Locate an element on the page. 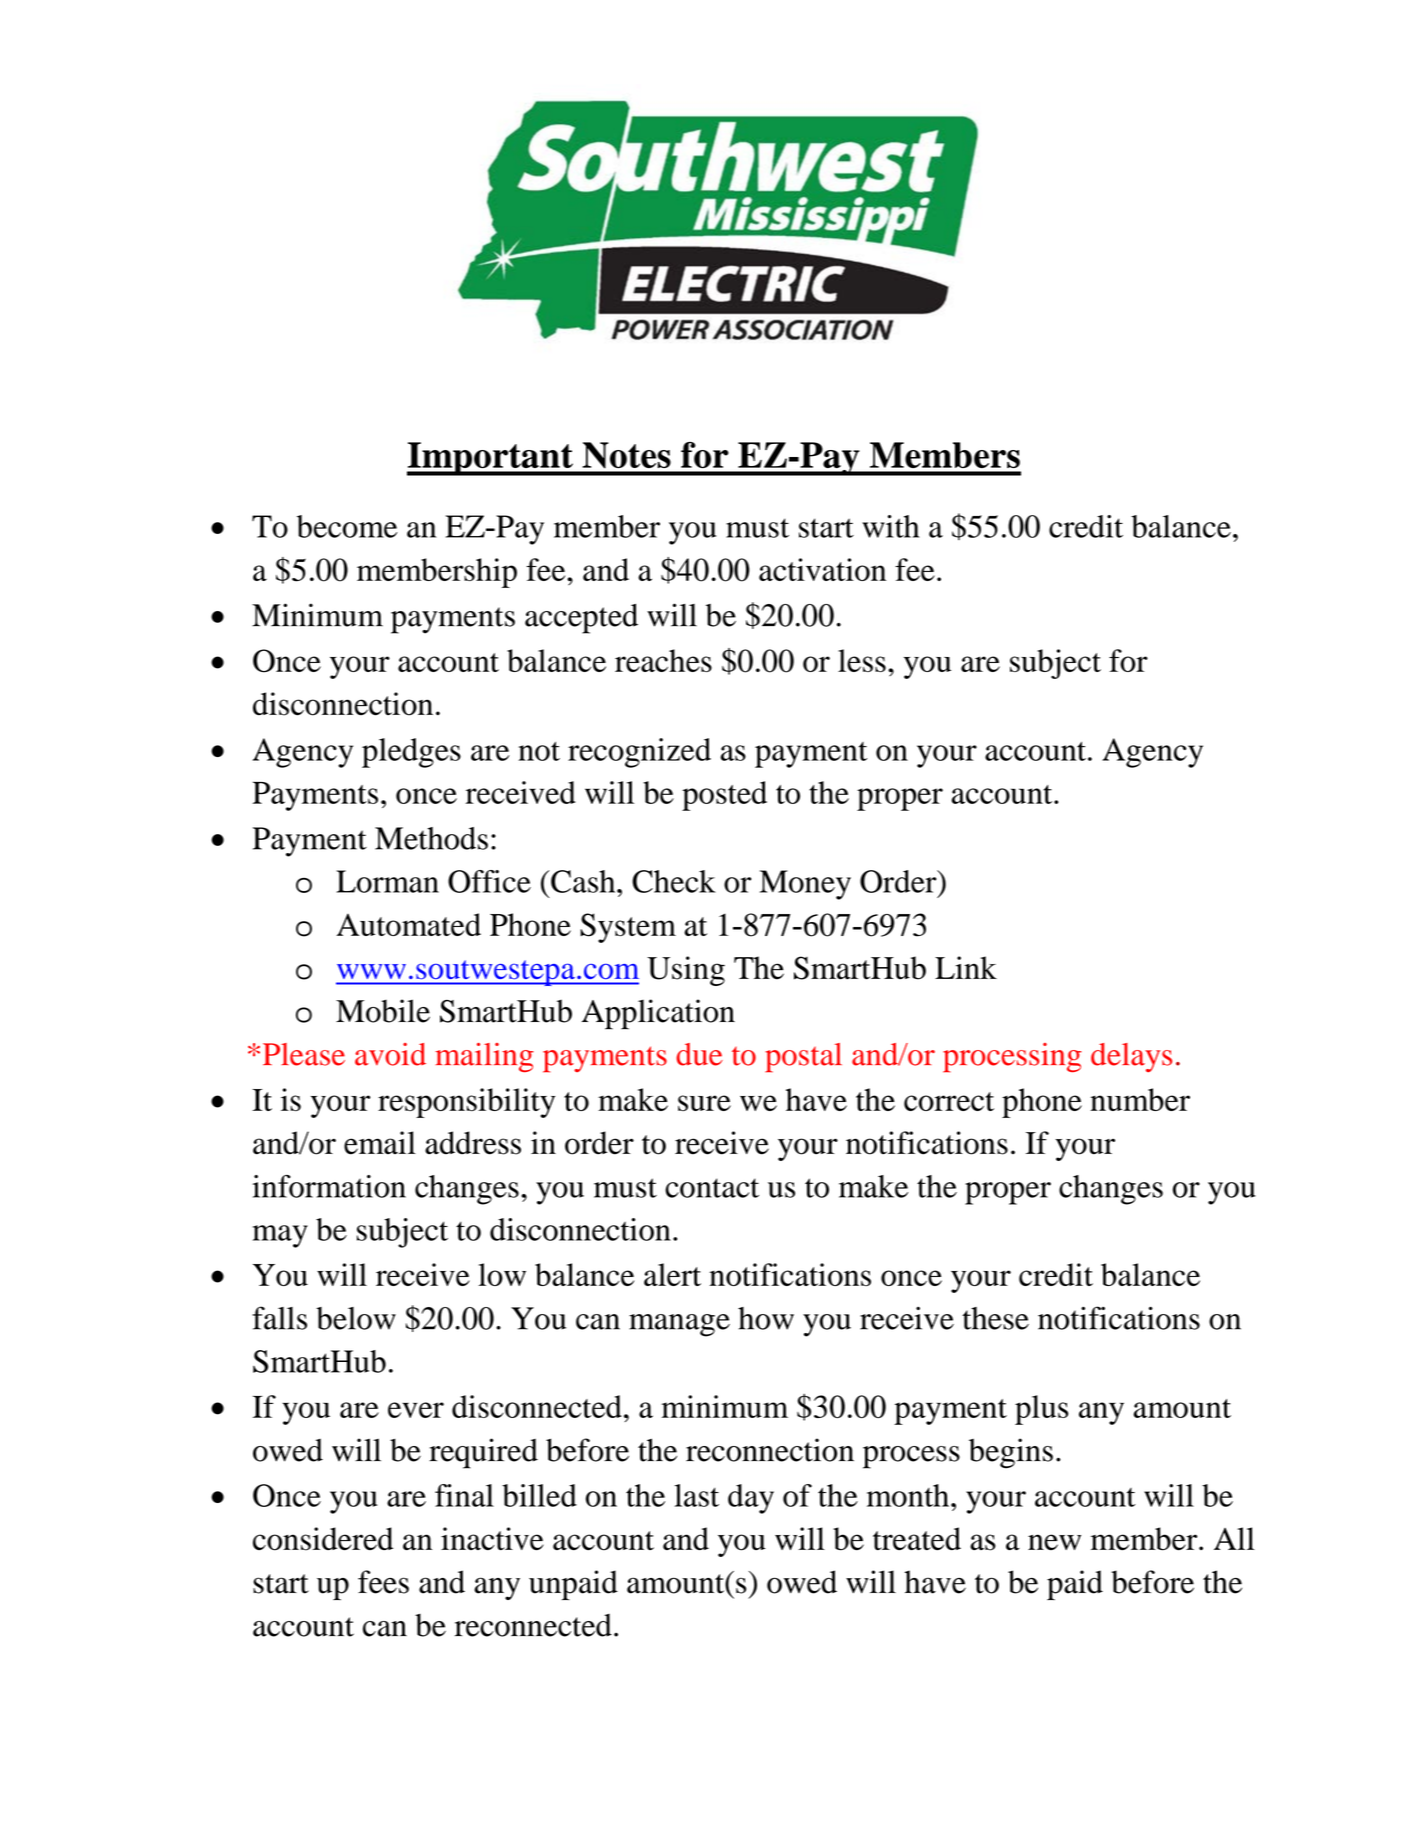 This image has height=1848, width=1428. activation is located at coordinates (822, 569).
